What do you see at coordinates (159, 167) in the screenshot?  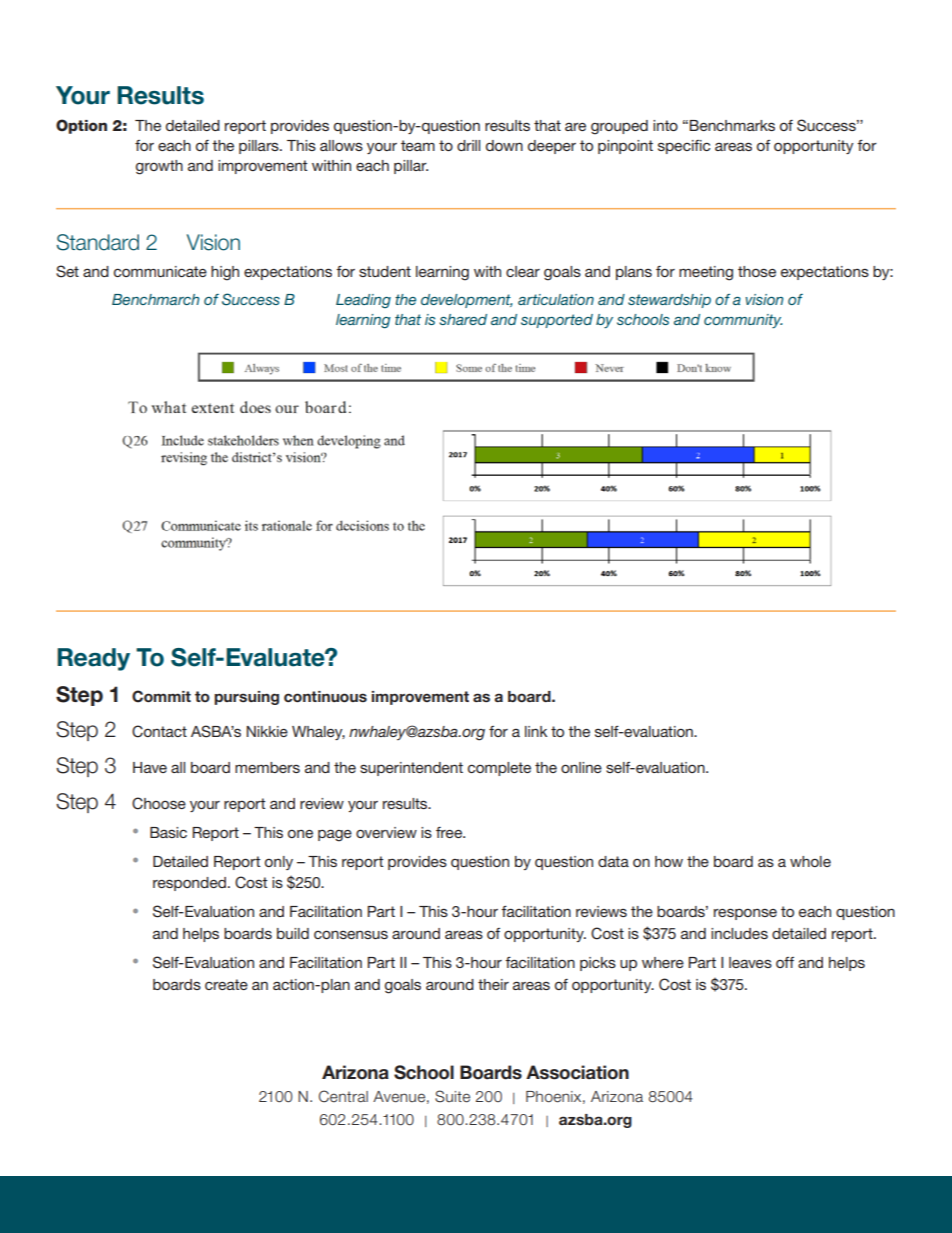 I see `growth` at bounding box center [159, 167].
